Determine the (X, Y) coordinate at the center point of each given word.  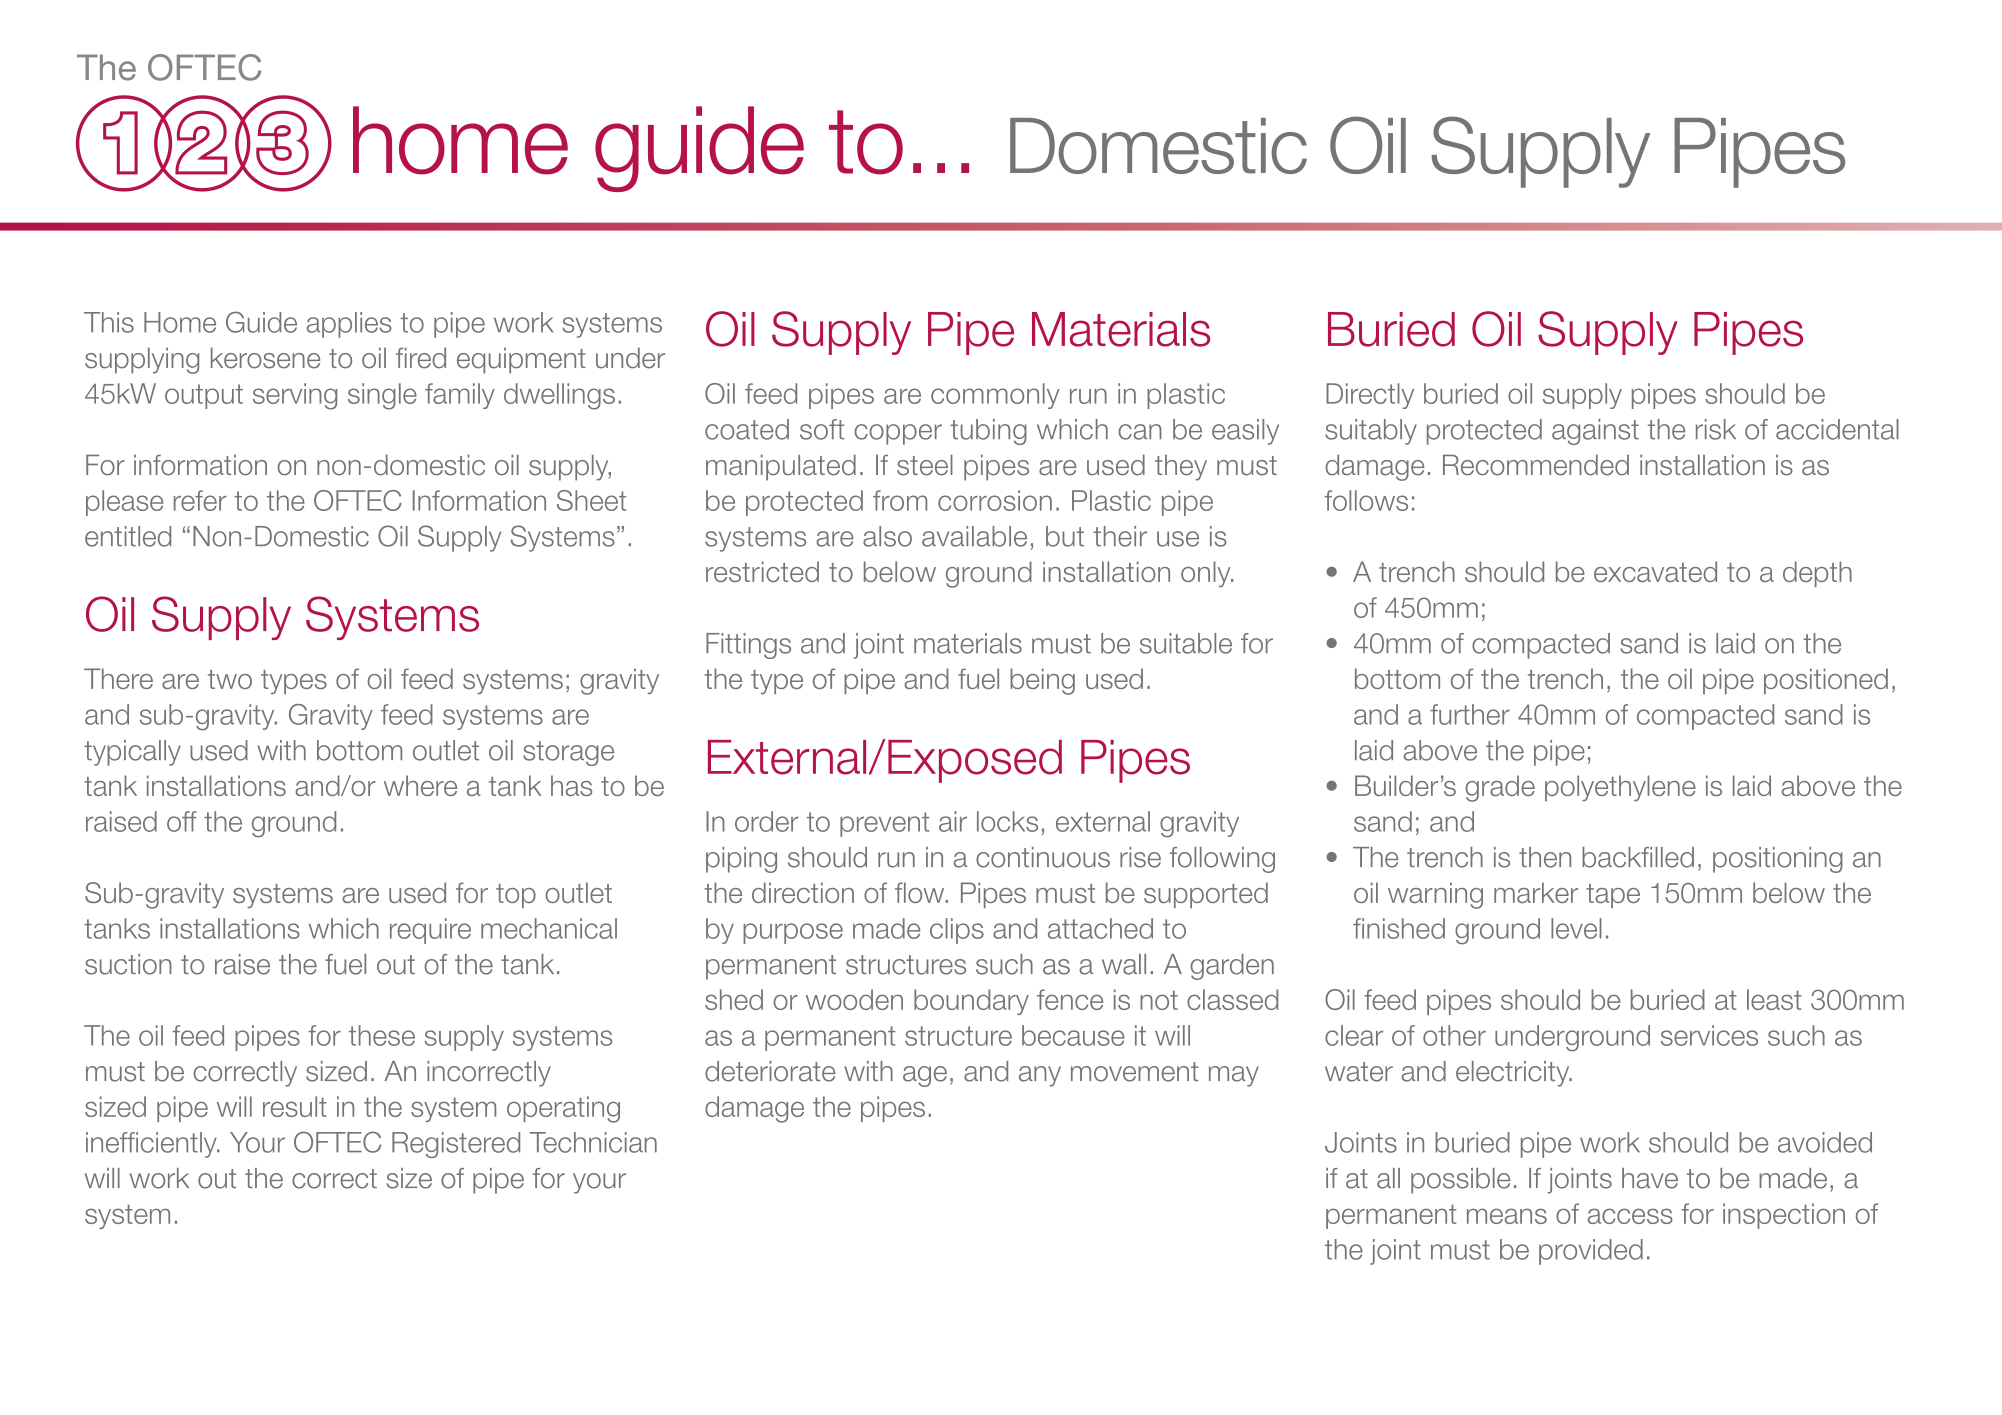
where (420, 785)
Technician (593, 1142)
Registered (456, 1145)
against (1595, 432)
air (953, 821)
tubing (988, 432)
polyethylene (1620, 788)
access (1630, 1216)
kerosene (265, 358)
